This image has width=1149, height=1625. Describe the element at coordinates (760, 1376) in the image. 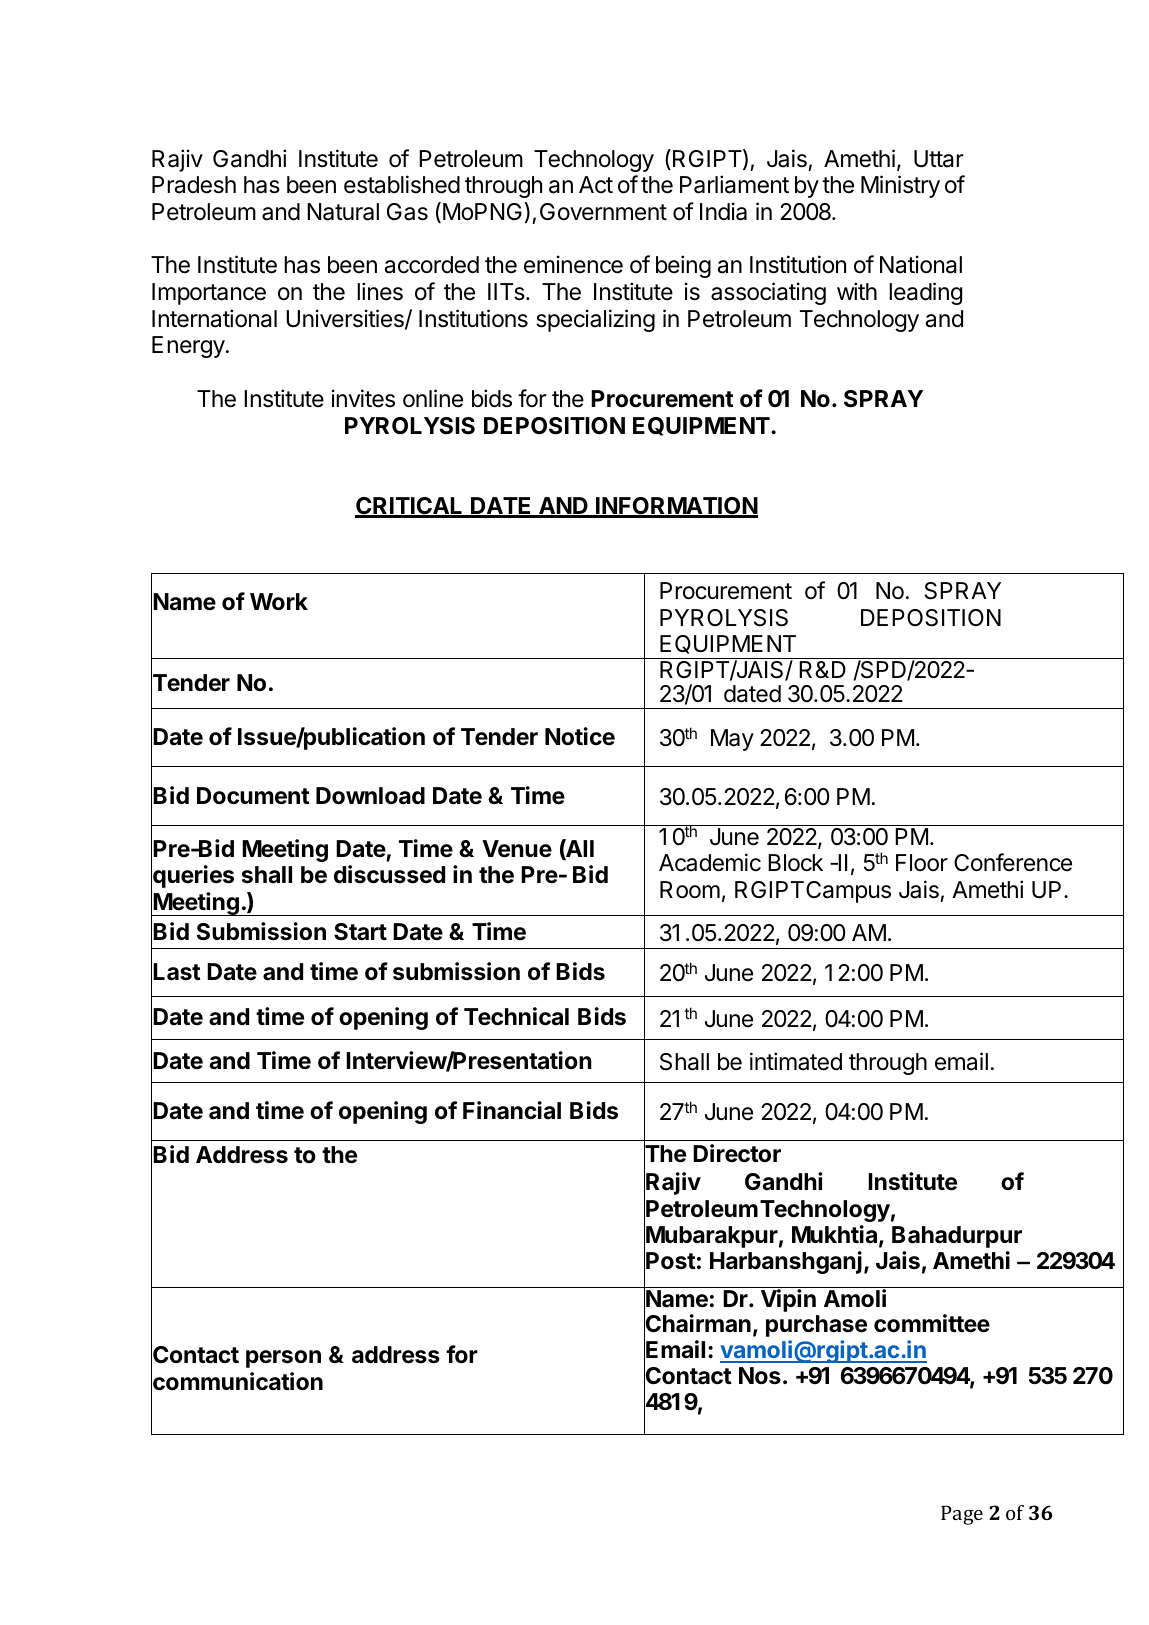

I see `Nos` at that location.
